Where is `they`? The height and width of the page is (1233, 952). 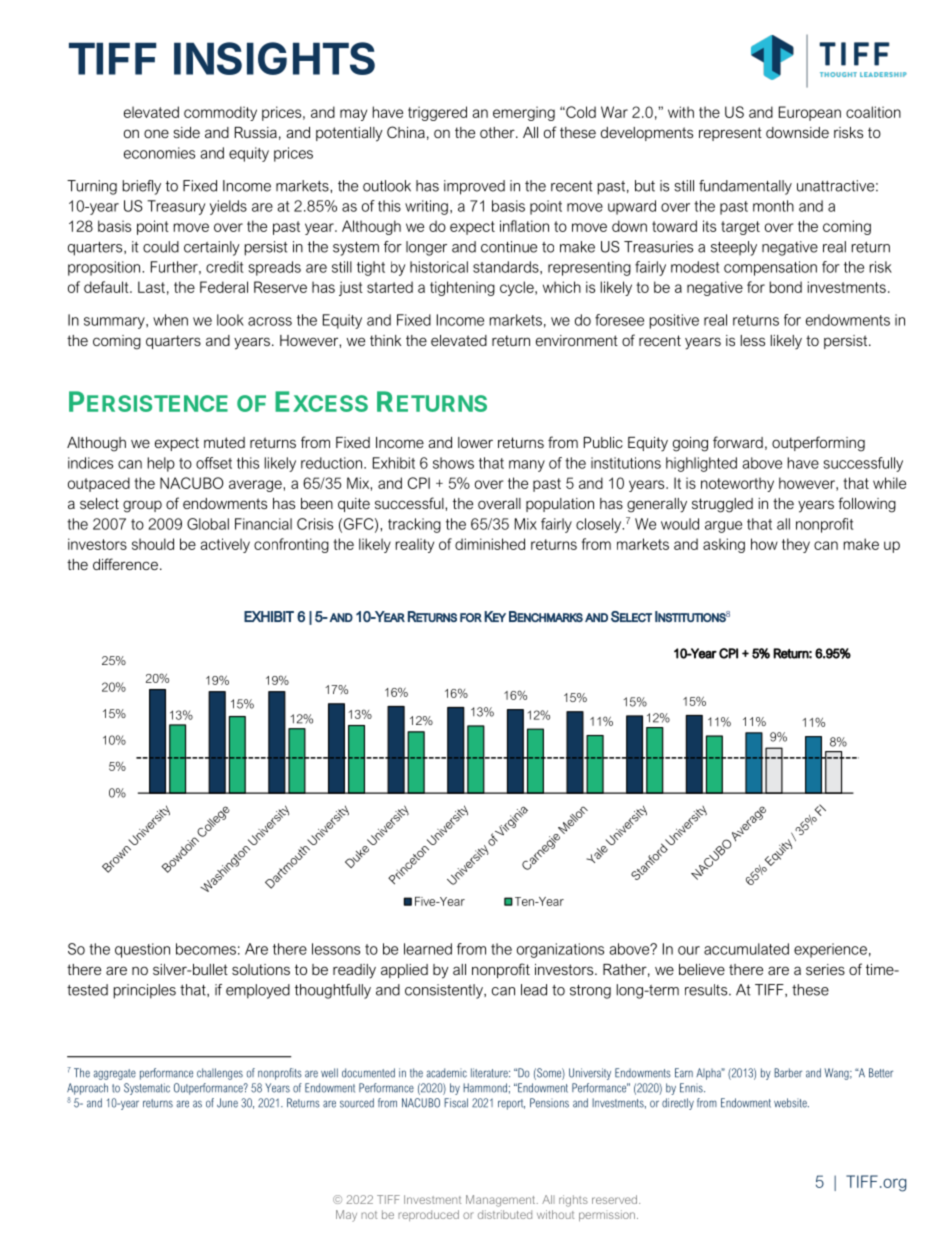
they is located at coordinates (796, 545).
